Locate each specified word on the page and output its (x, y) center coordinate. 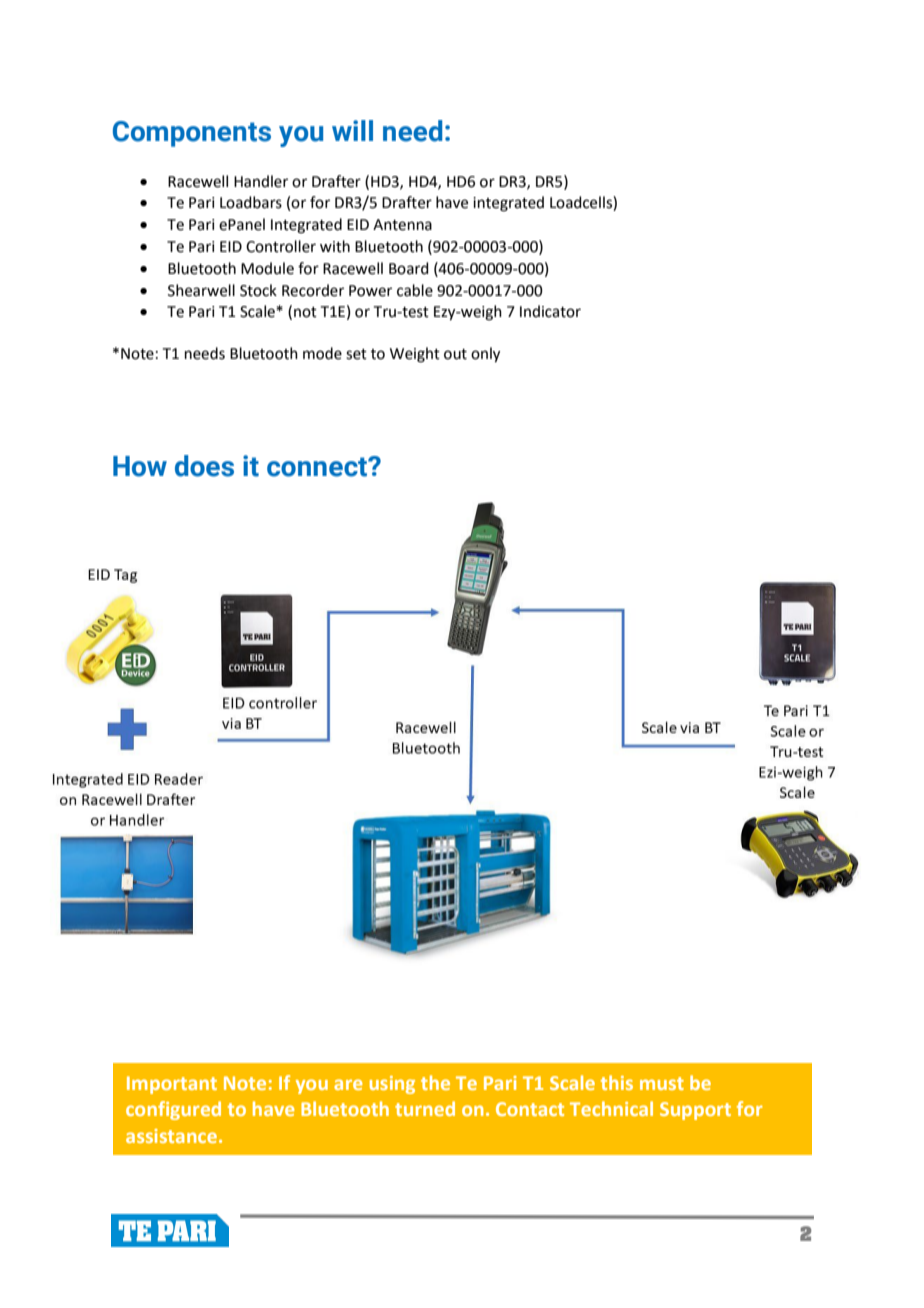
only (485, 355)
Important (172, 1085)
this (617, 1082)
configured (173, 1110)
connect (318, 467)
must (662, 1083)
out (455, 354)
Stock (258, 290)
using (392, 1085)
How (140, 466)
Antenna (402, 225)
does (204, 466)
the (435, 1082)
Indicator (550, 311)
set (356, 354)
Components (192, 134)
